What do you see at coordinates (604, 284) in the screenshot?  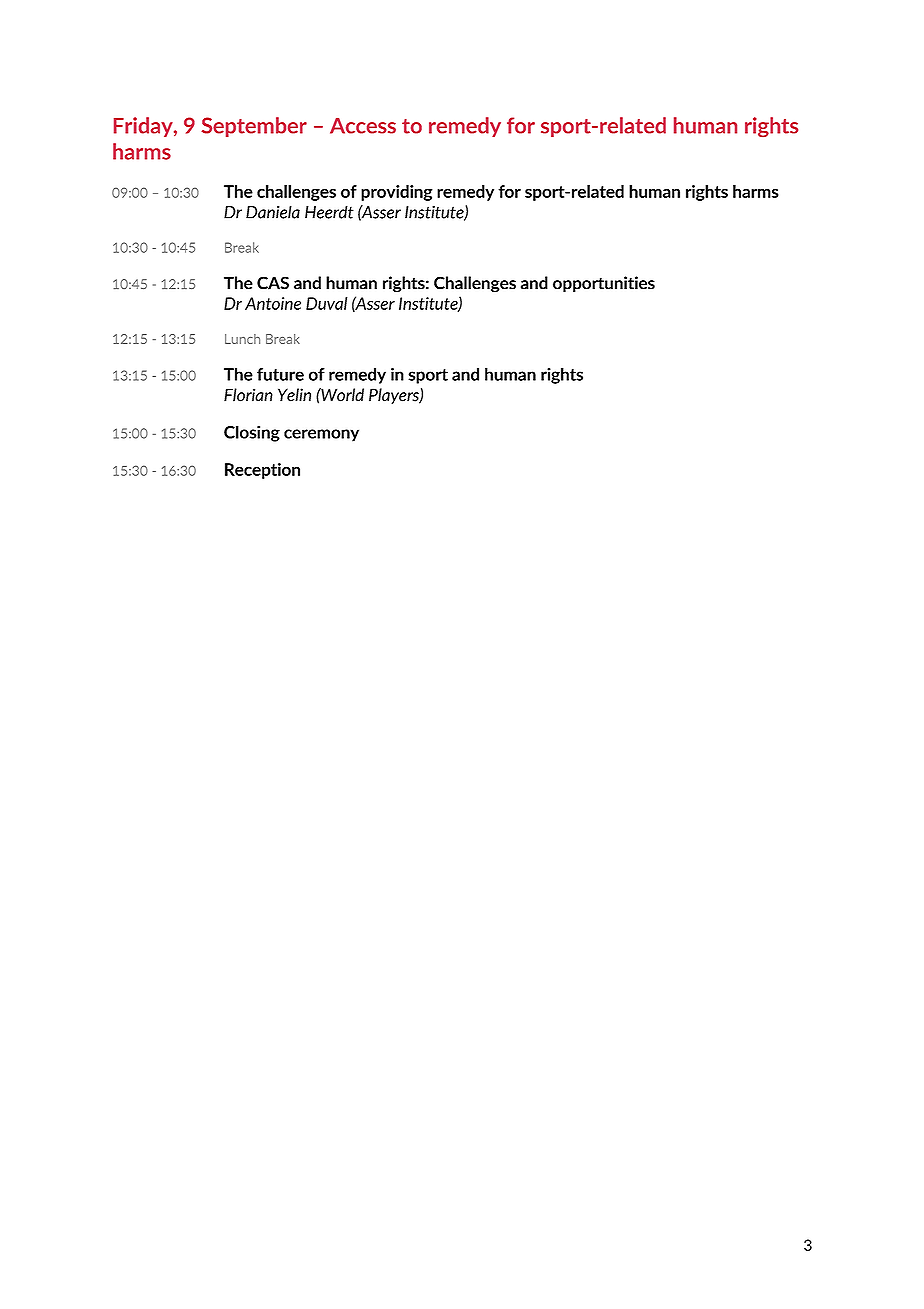 I see `opportunities` at bounding box center [604, 284].
